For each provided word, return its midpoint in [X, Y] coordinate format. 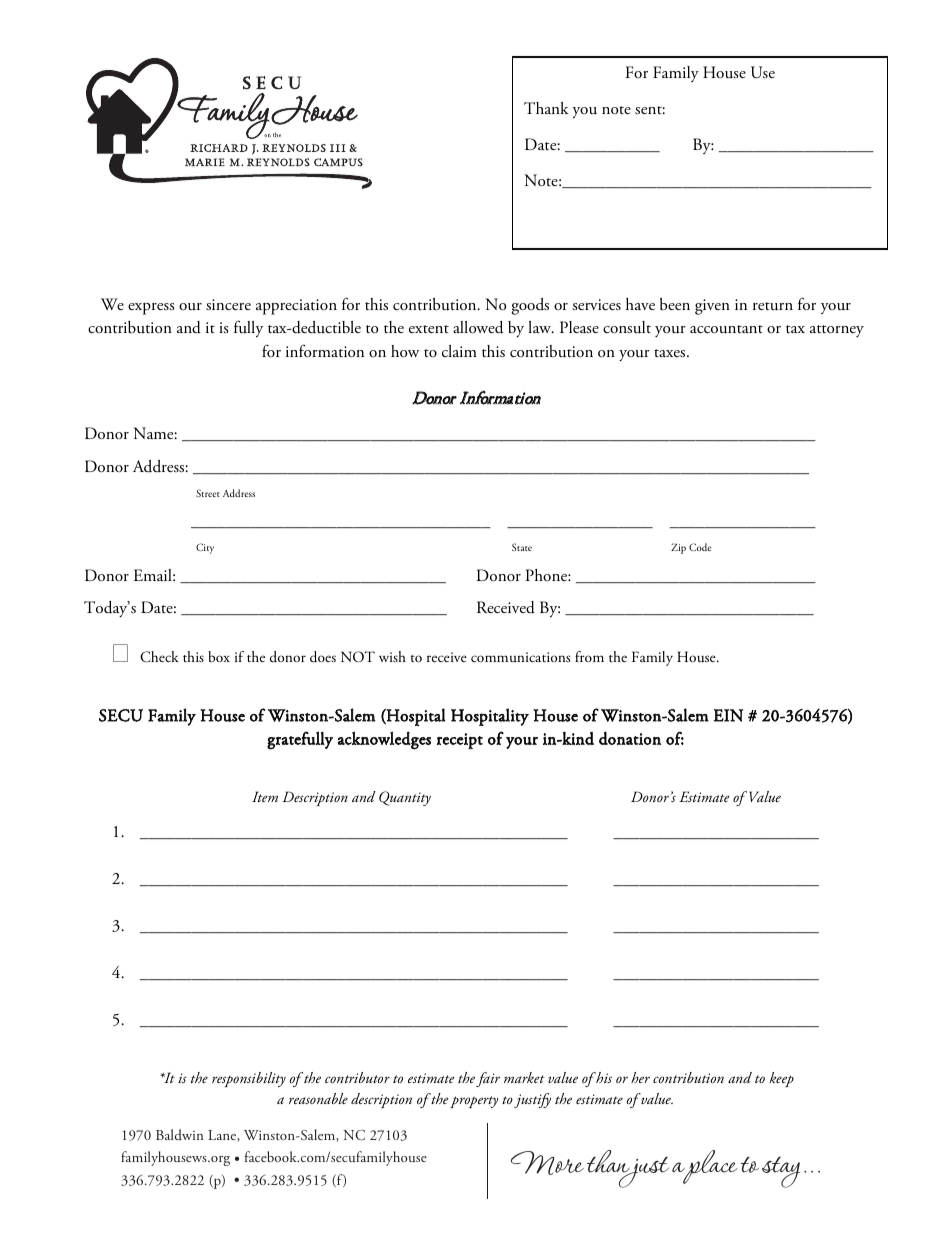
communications [521, 657]
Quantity [405, 798]
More [547, 1163]
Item [265, 796]
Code [700, 547]
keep [781, 1079]
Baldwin [179, 1134]
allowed [478, 327]
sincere [228, 304]
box [219, 656]
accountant [726, 329]
